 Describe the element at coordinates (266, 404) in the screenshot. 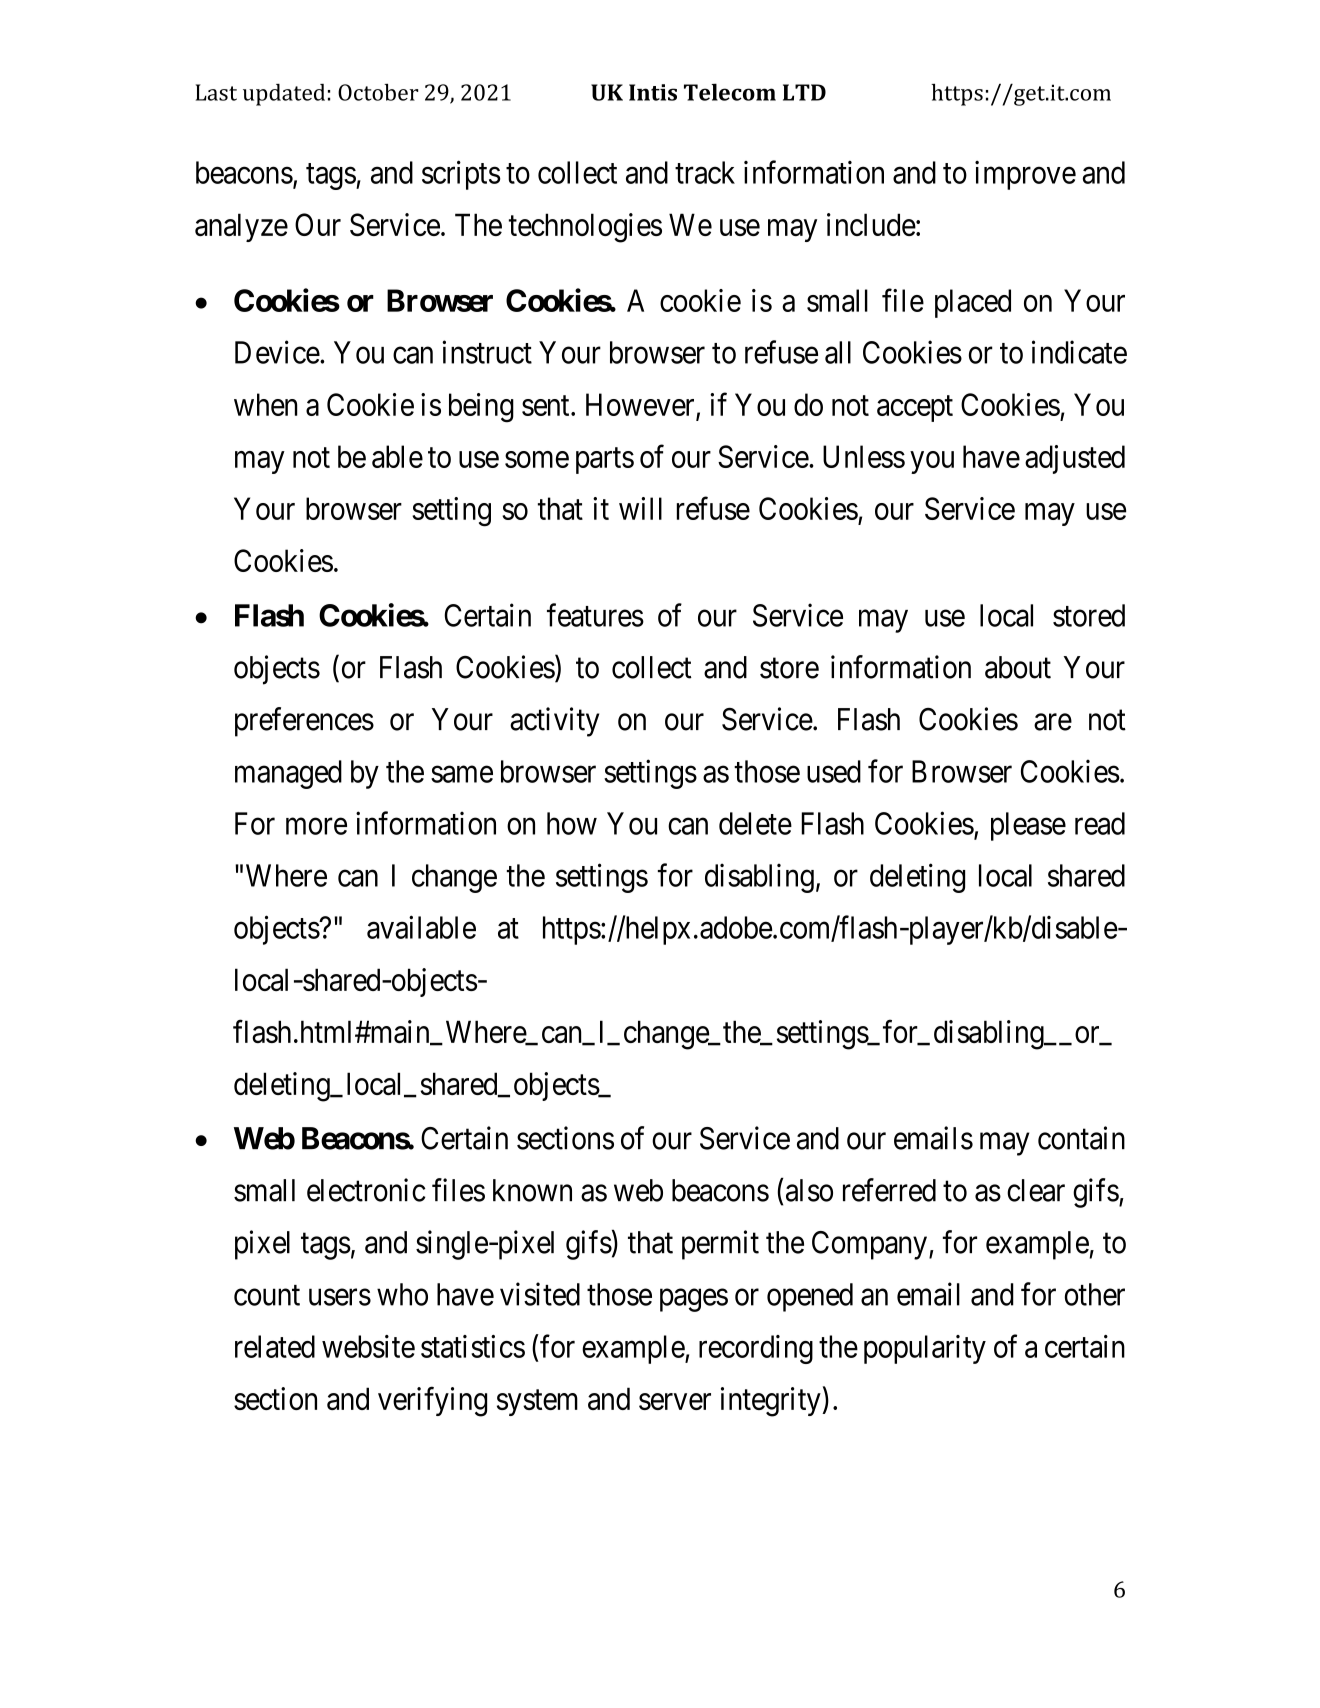

I see `when` at that location.
